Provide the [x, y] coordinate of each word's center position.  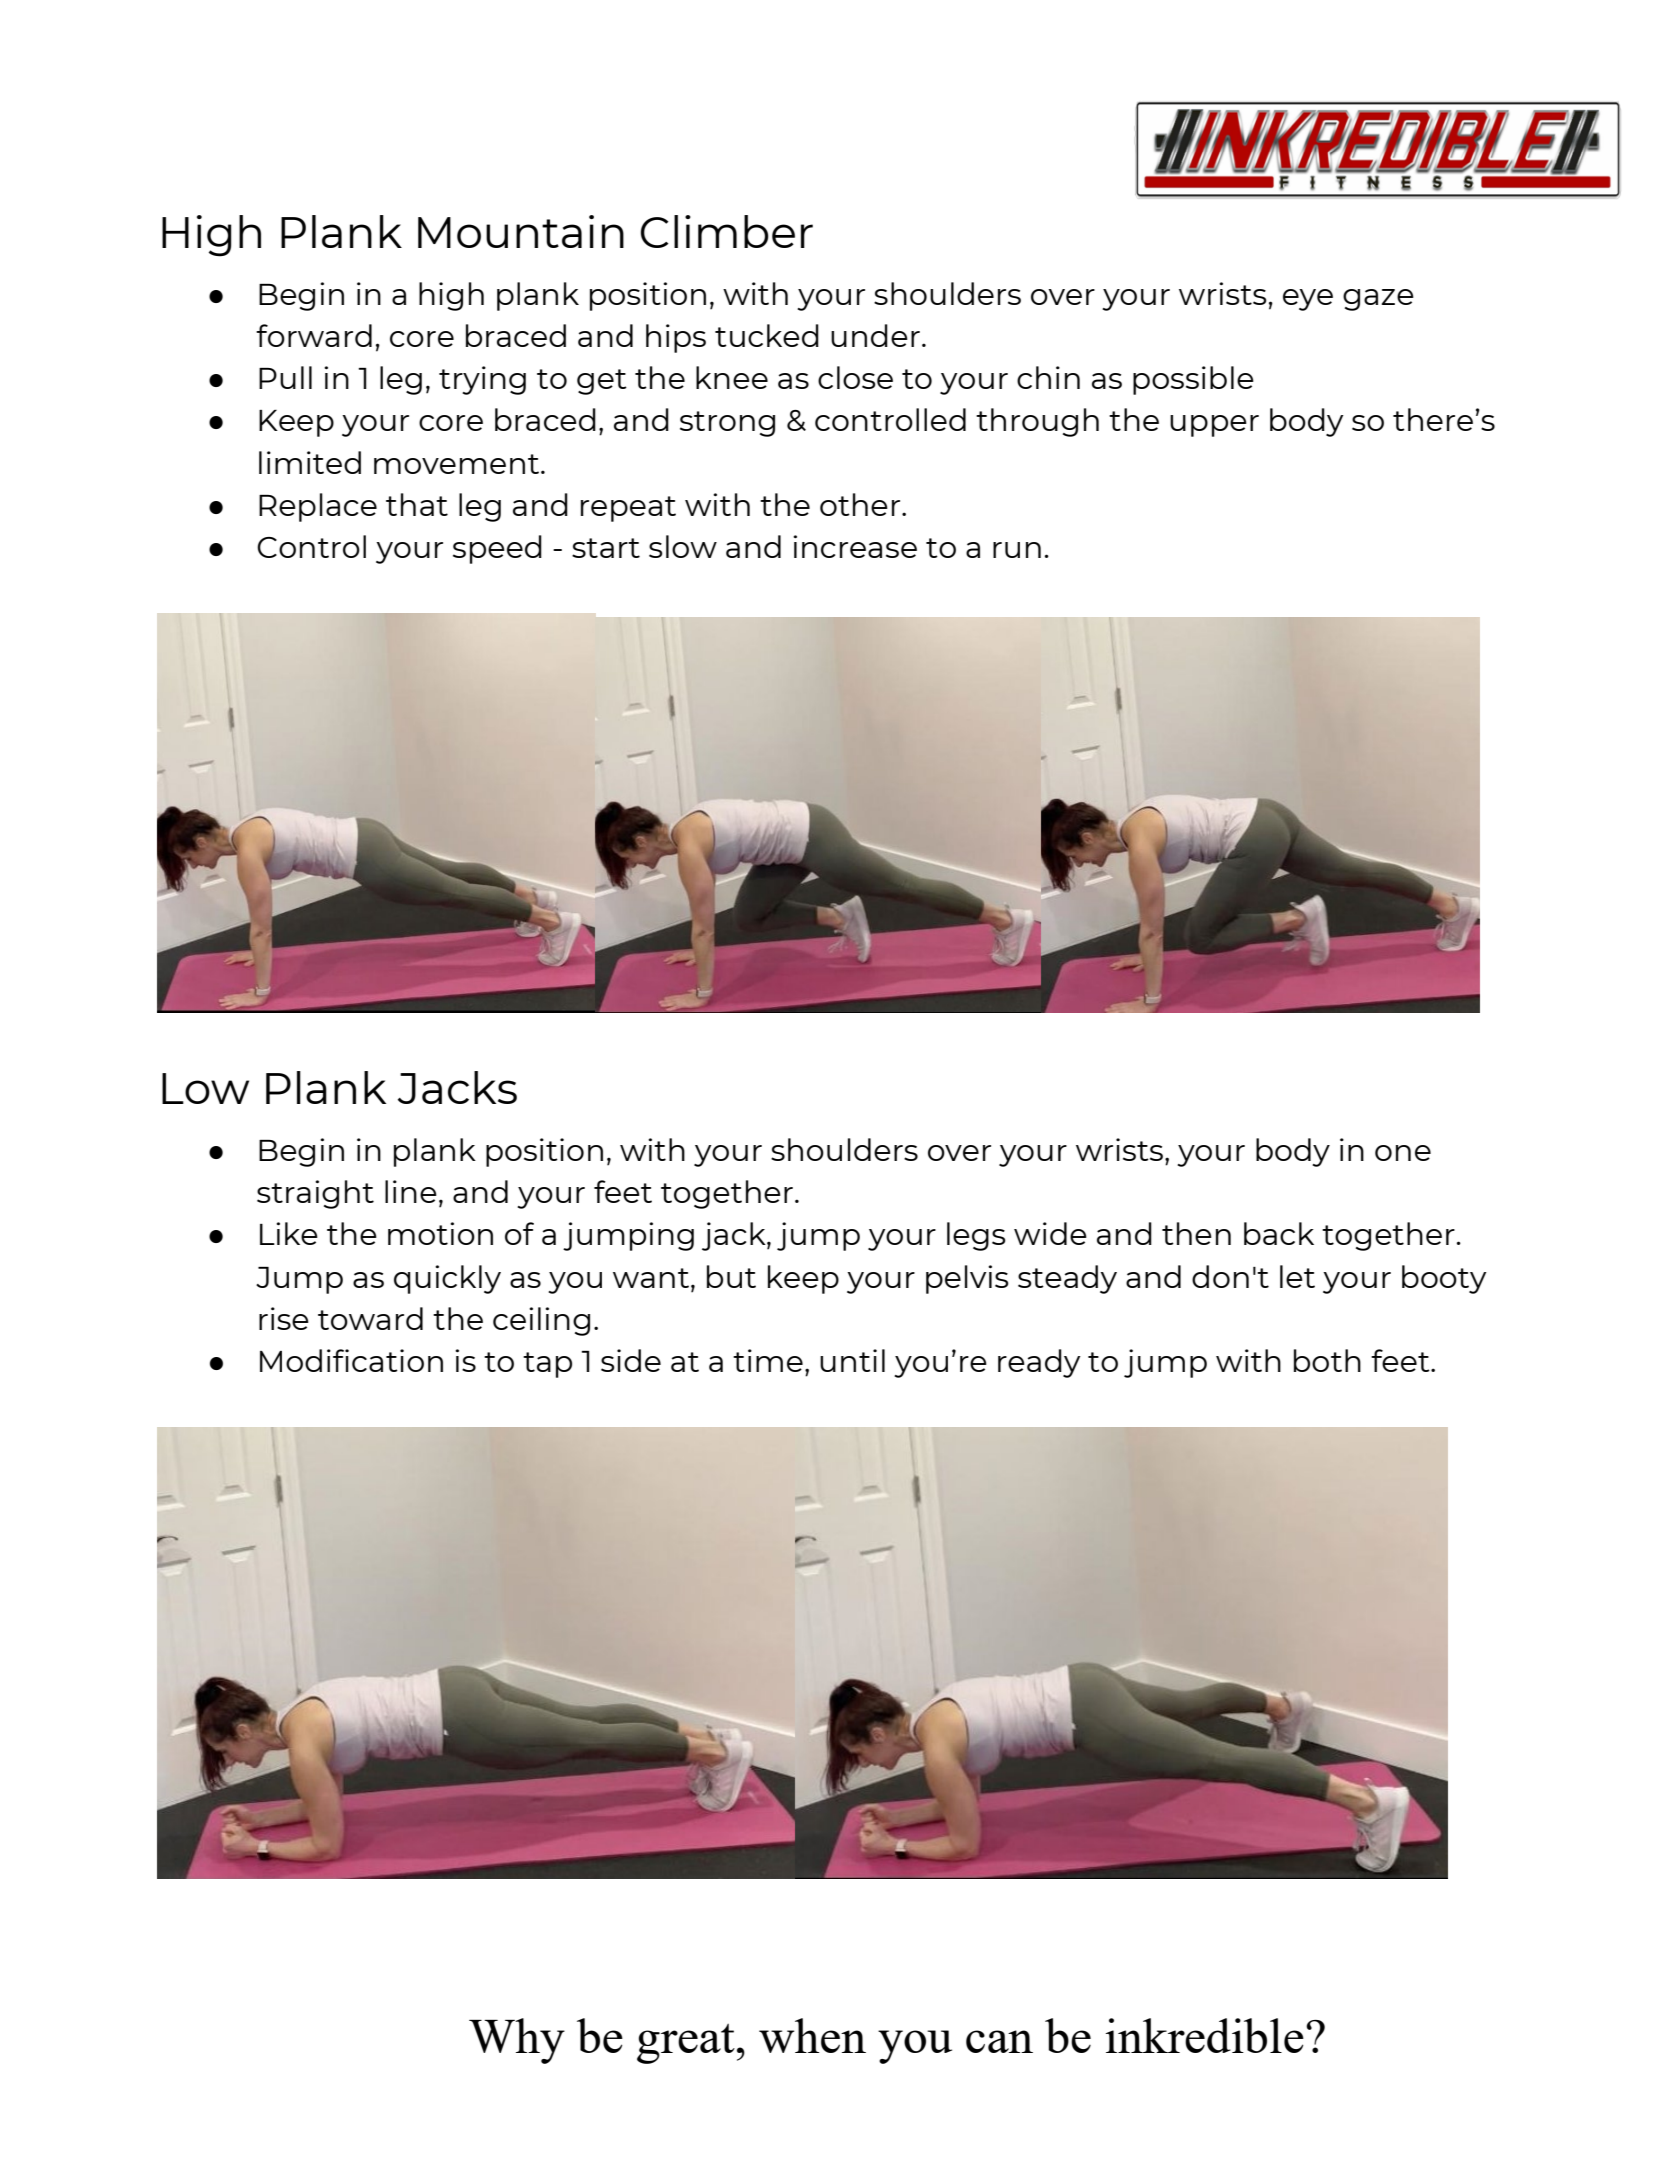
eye [1308, 300]
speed [497, 549]
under [875, 335]
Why [517, 2041]
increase [855, 546]
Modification [351, 1360]
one [1403, 1153]
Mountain [521, 231]
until [852, 1360]
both [1327, 1360]
